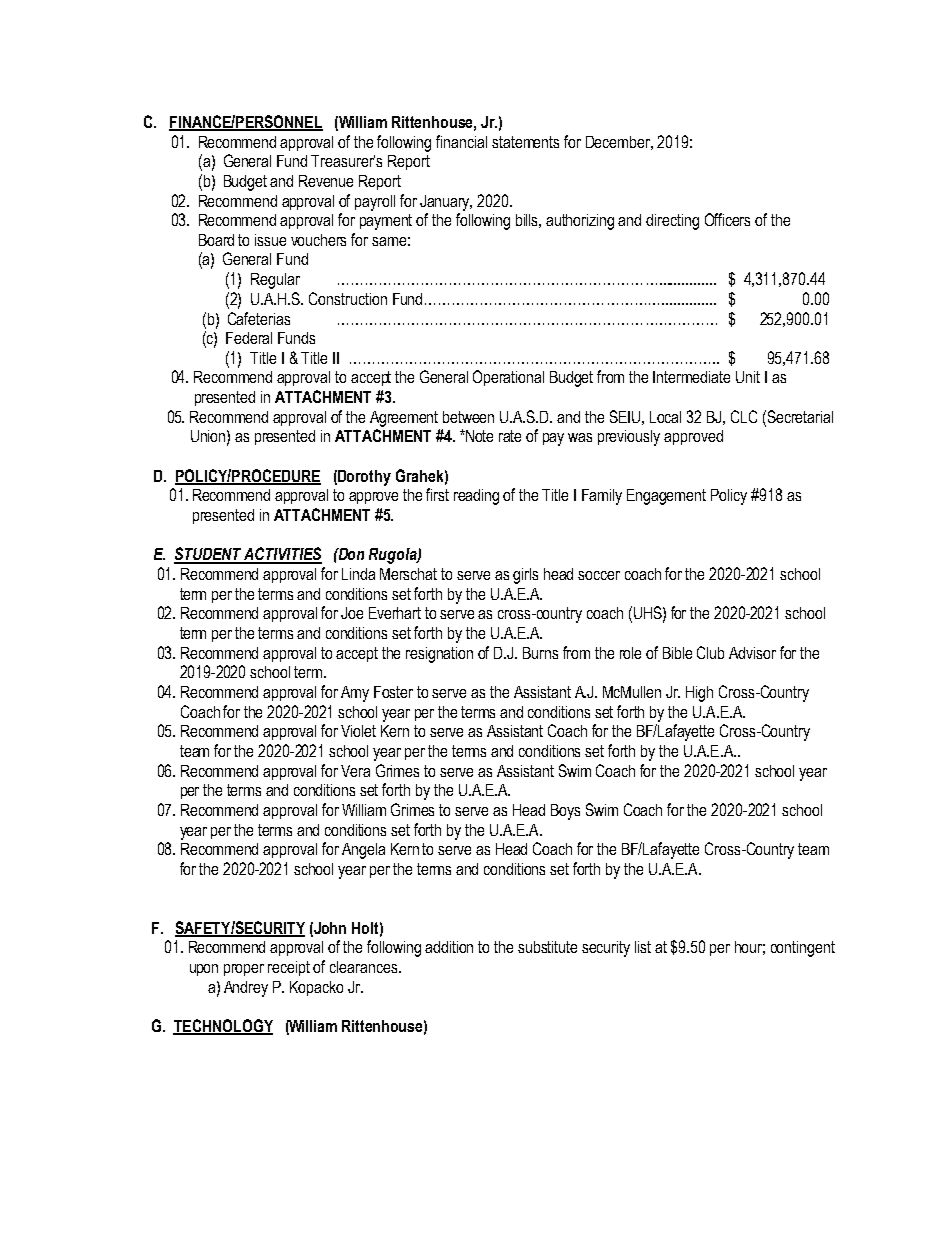 This page has width=952, height=1233. What do you see at coordinates (540, 653) in the page?
I see `Burns` at bounding box center [540, 653].
